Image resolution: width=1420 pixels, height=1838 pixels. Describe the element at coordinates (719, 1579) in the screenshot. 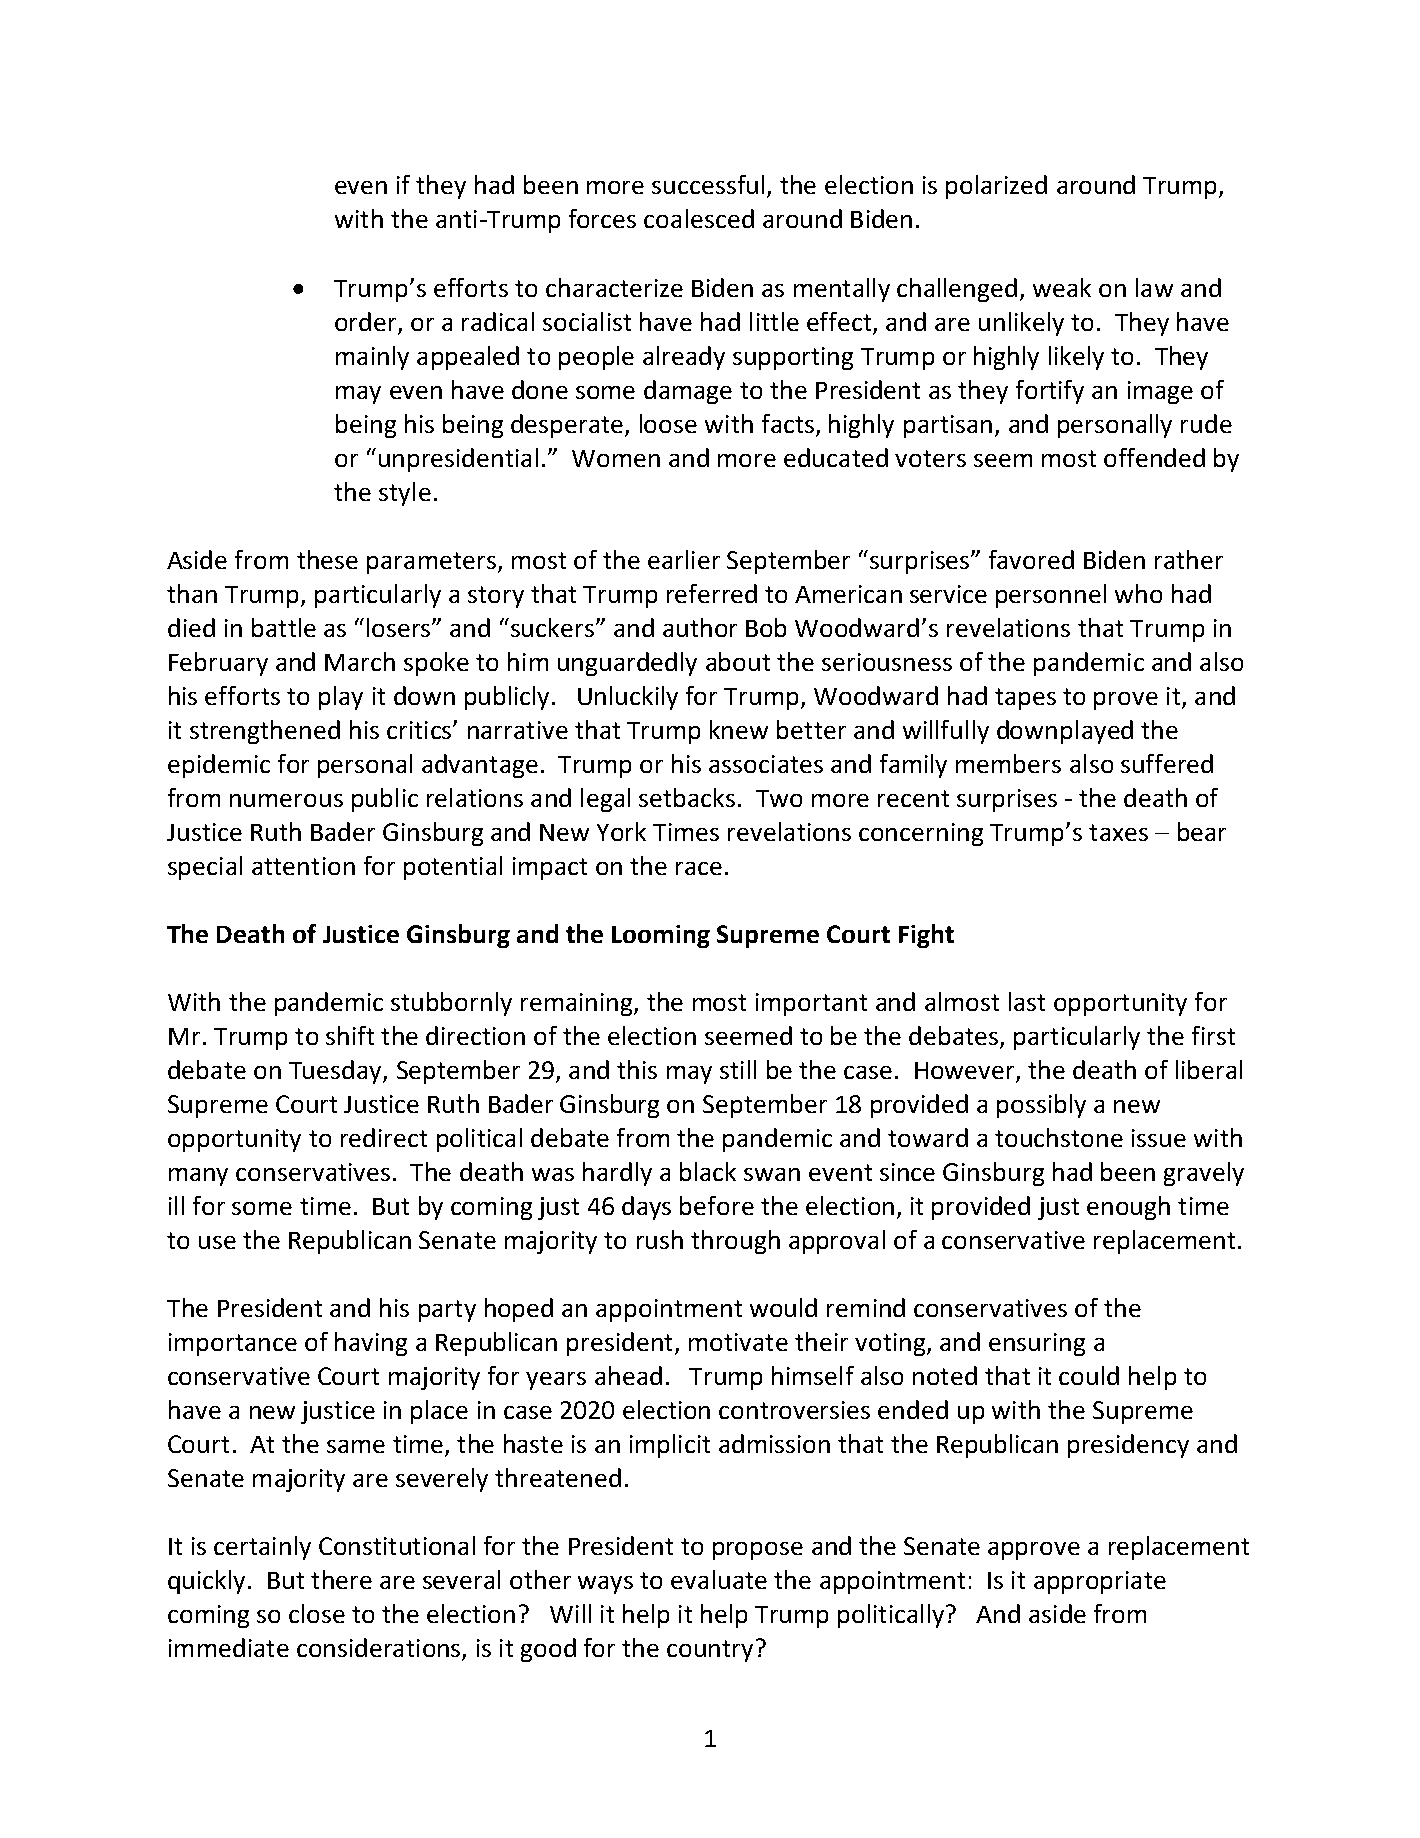

I see `evaluate` at that location.
